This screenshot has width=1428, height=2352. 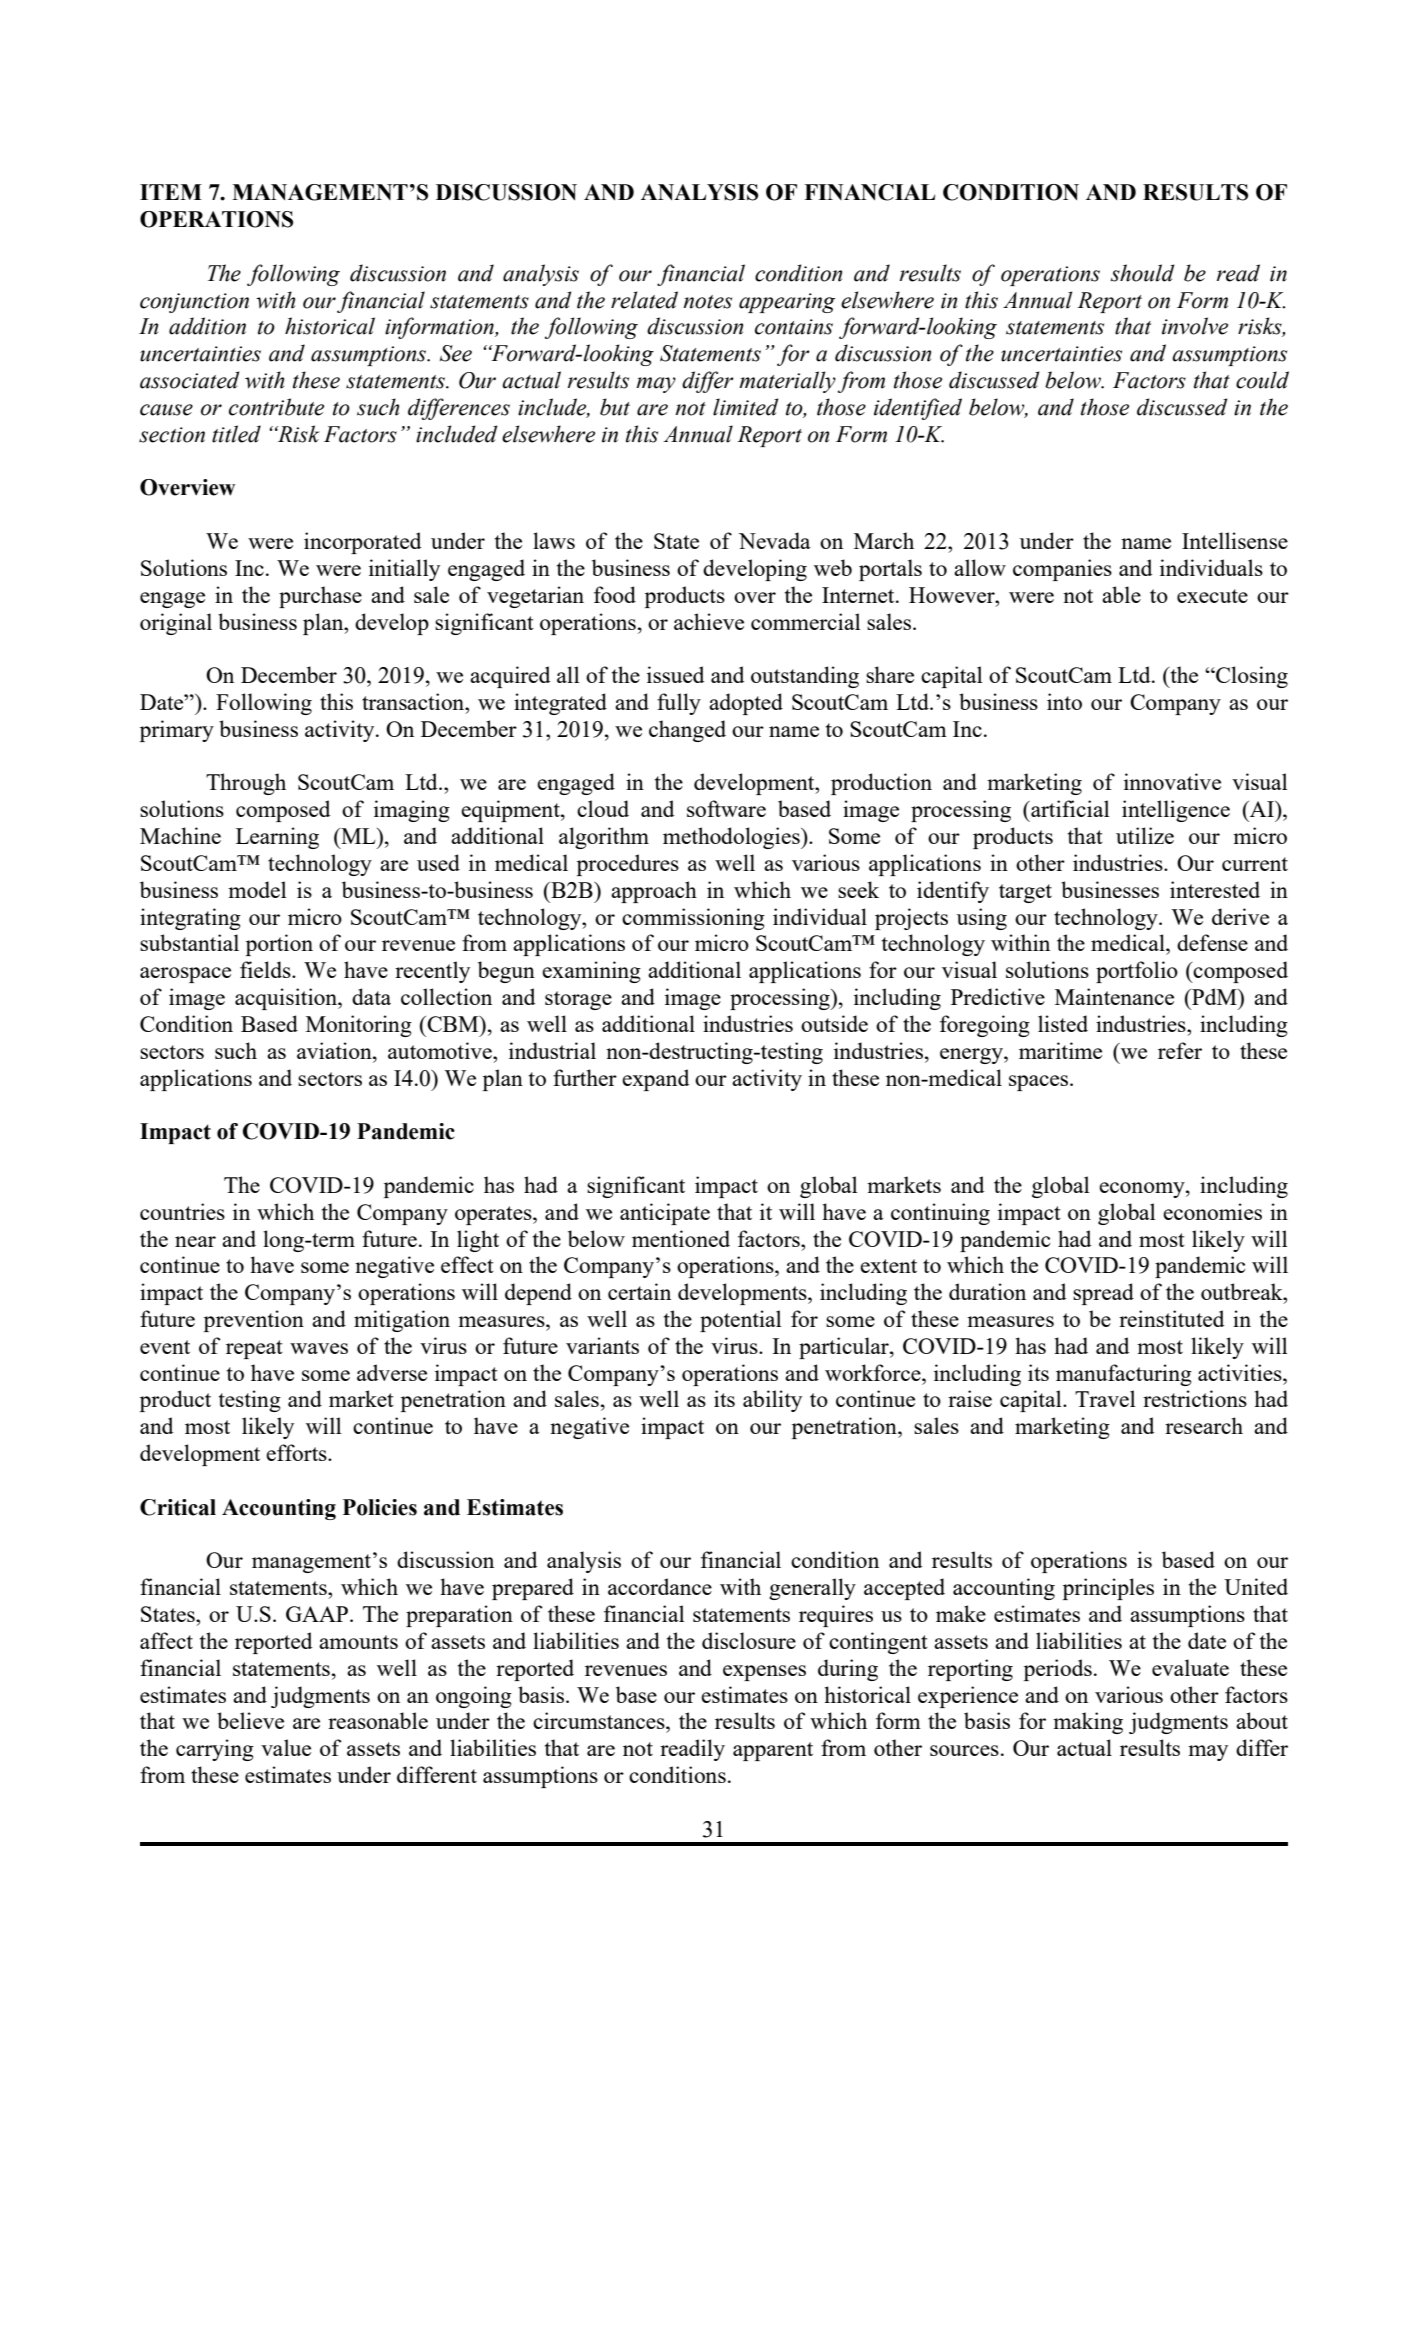 What do you see at coordinates (194, 303) in the screenshot?
I see `conjunction` at bounding box center [194, 303].
